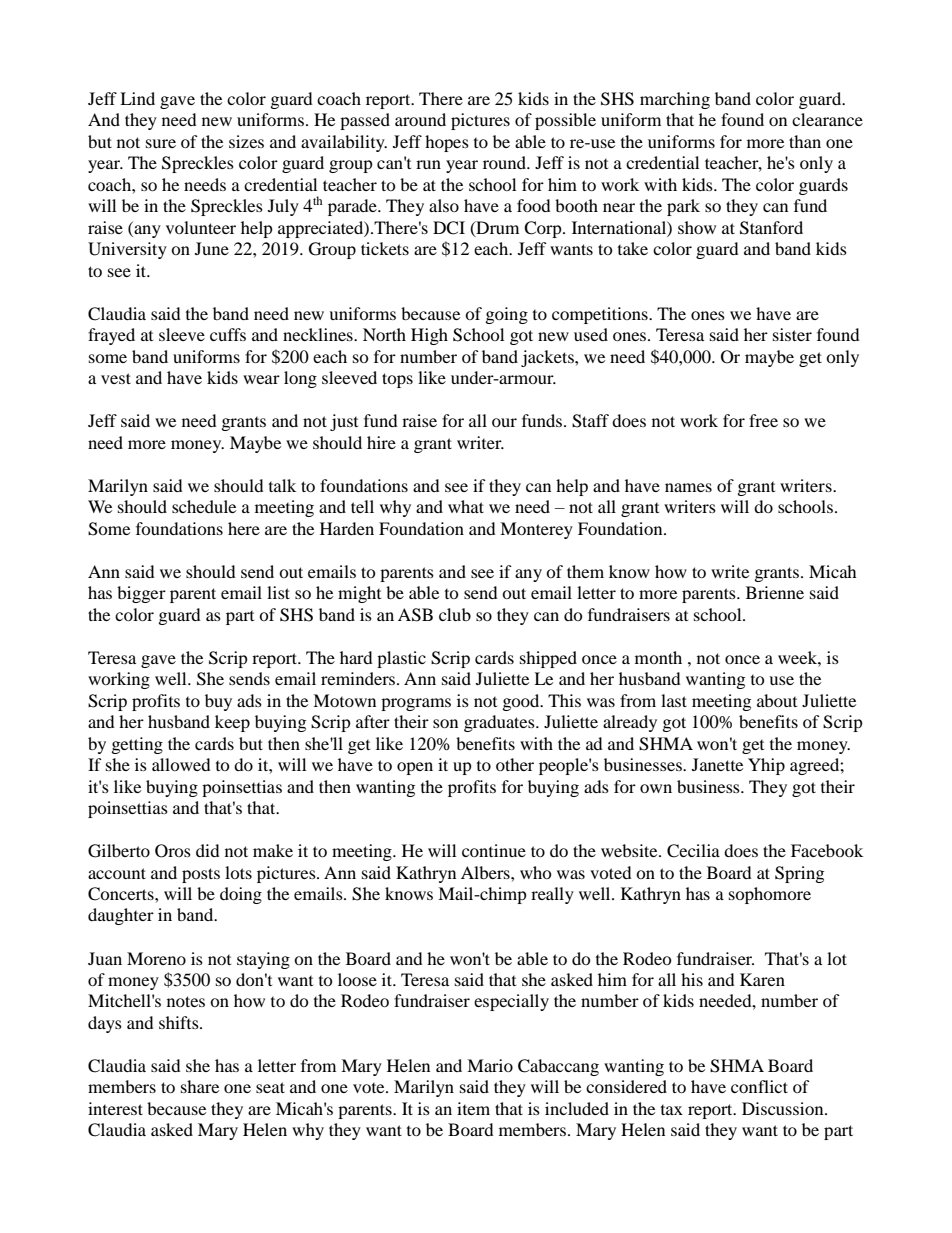  Describe the element at coordinates (200, 1086) in the screenshot. I see `share` at that location.
